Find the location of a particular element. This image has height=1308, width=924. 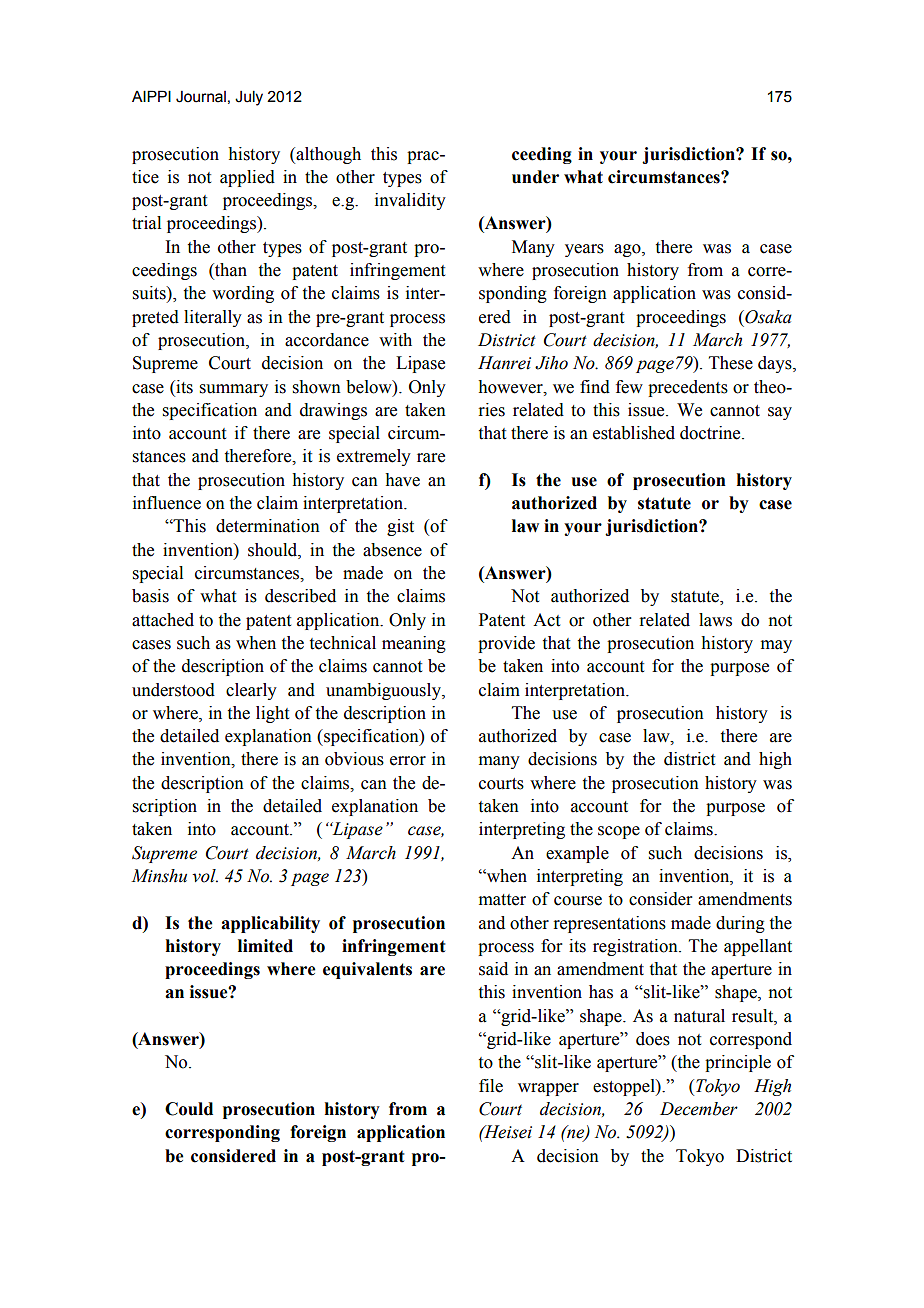

invalidity is located at coordinates (410, 201).
